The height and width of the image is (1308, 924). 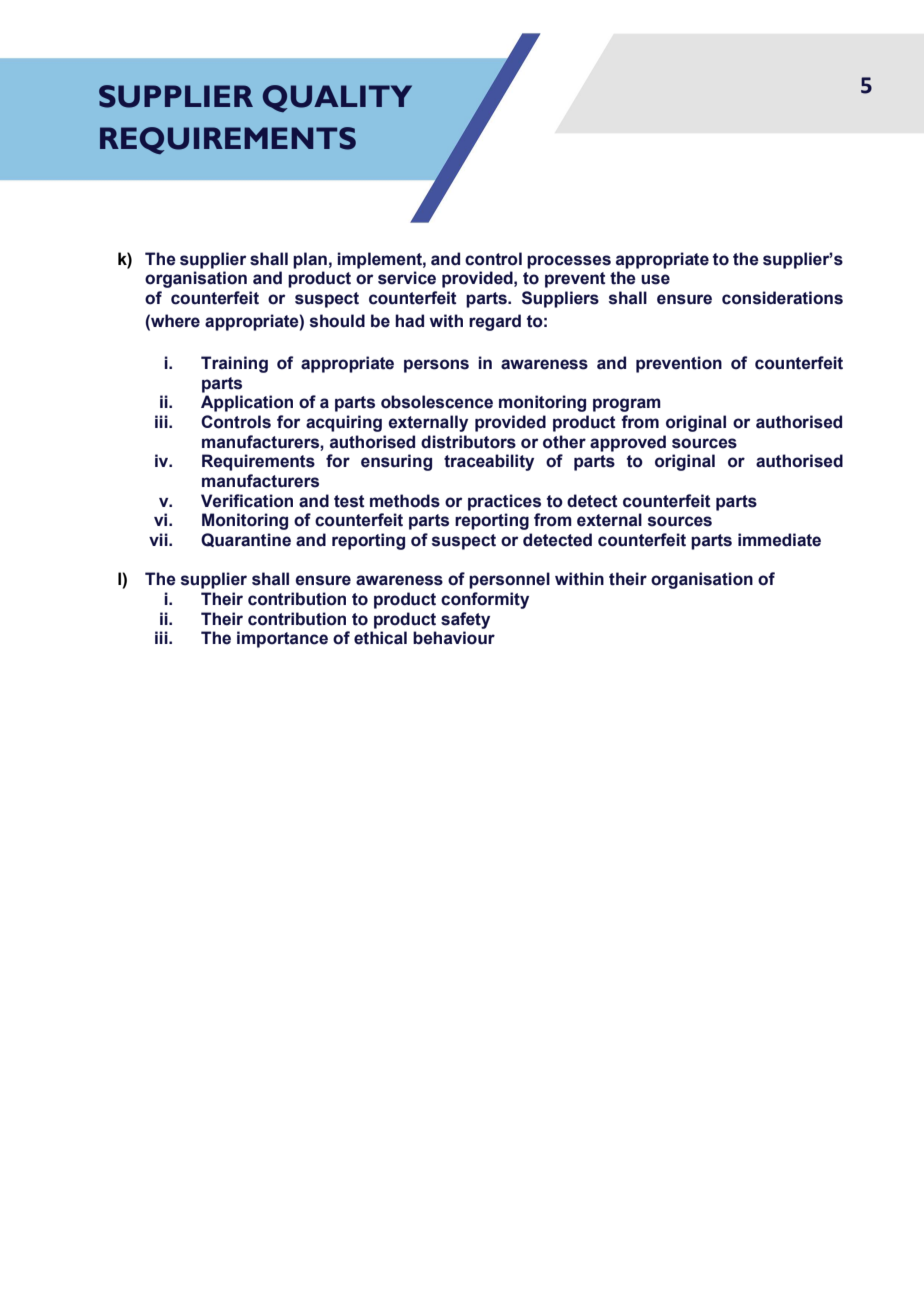 What do you see at coordinates (489, 462) in the image?
I see `traceability` at bounding box center [489, 462].
